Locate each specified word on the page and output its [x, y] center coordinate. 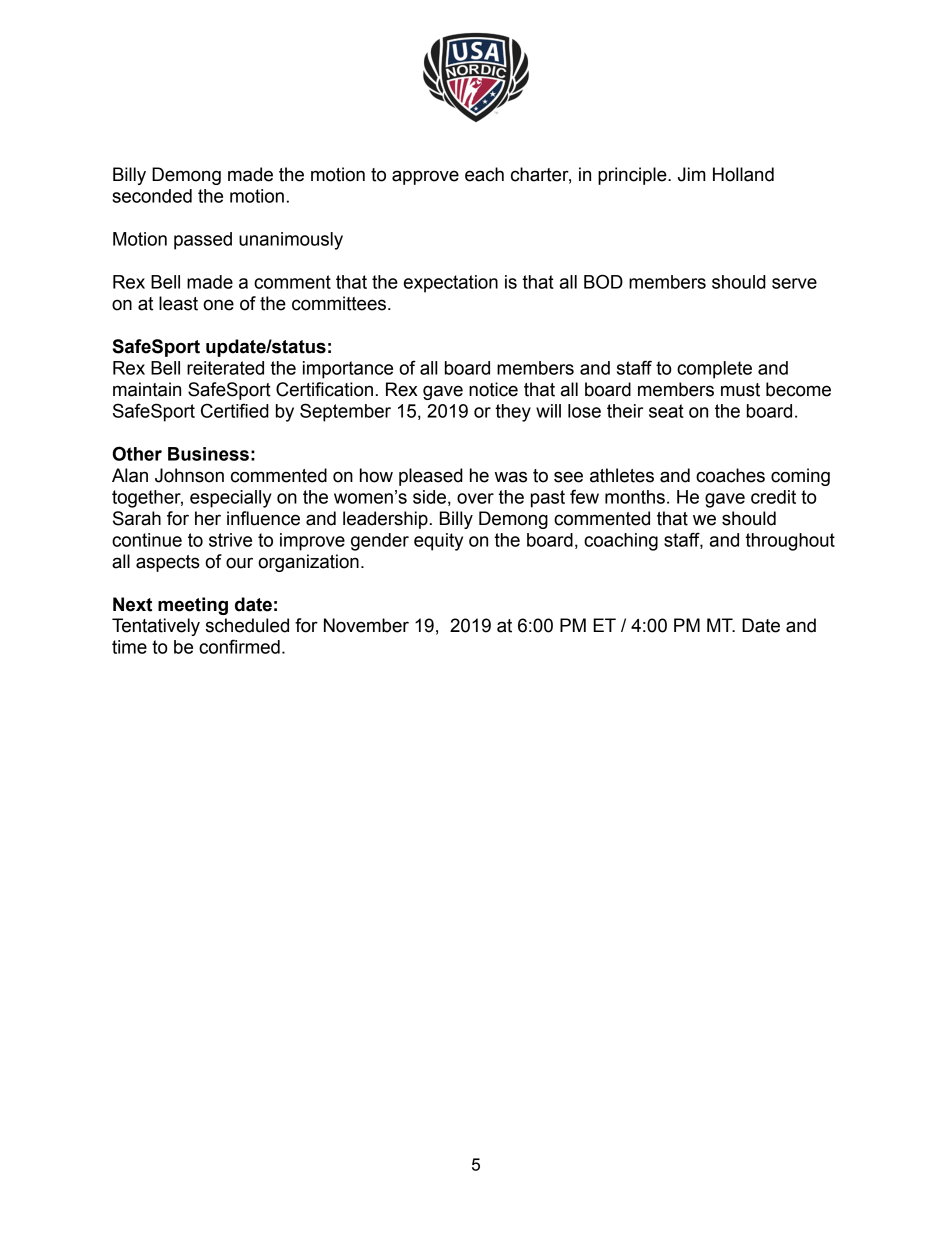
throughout [790, 542]
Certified [235, 410]
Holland [743, 174]
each [484, 174]
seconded [152, 196]
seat [666, 411]
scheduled [247, 625]
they [513, 413]
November [366, 625]
